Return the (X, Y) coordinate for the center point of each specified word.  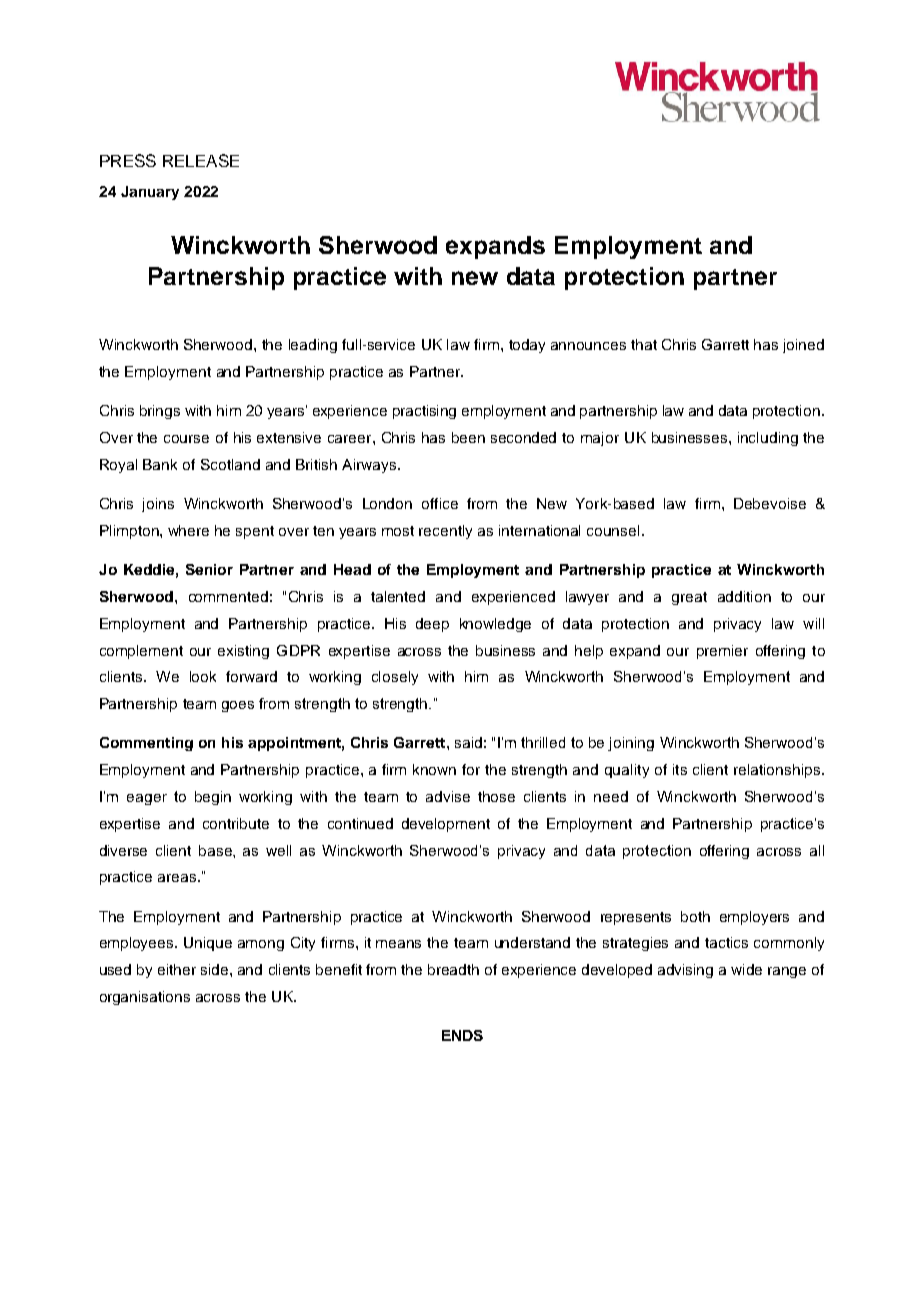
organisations (145, 998)
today (527, 346)
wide (746, 969)
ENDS (462, 1035)
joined (803, 346)
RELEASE (201, 160)
